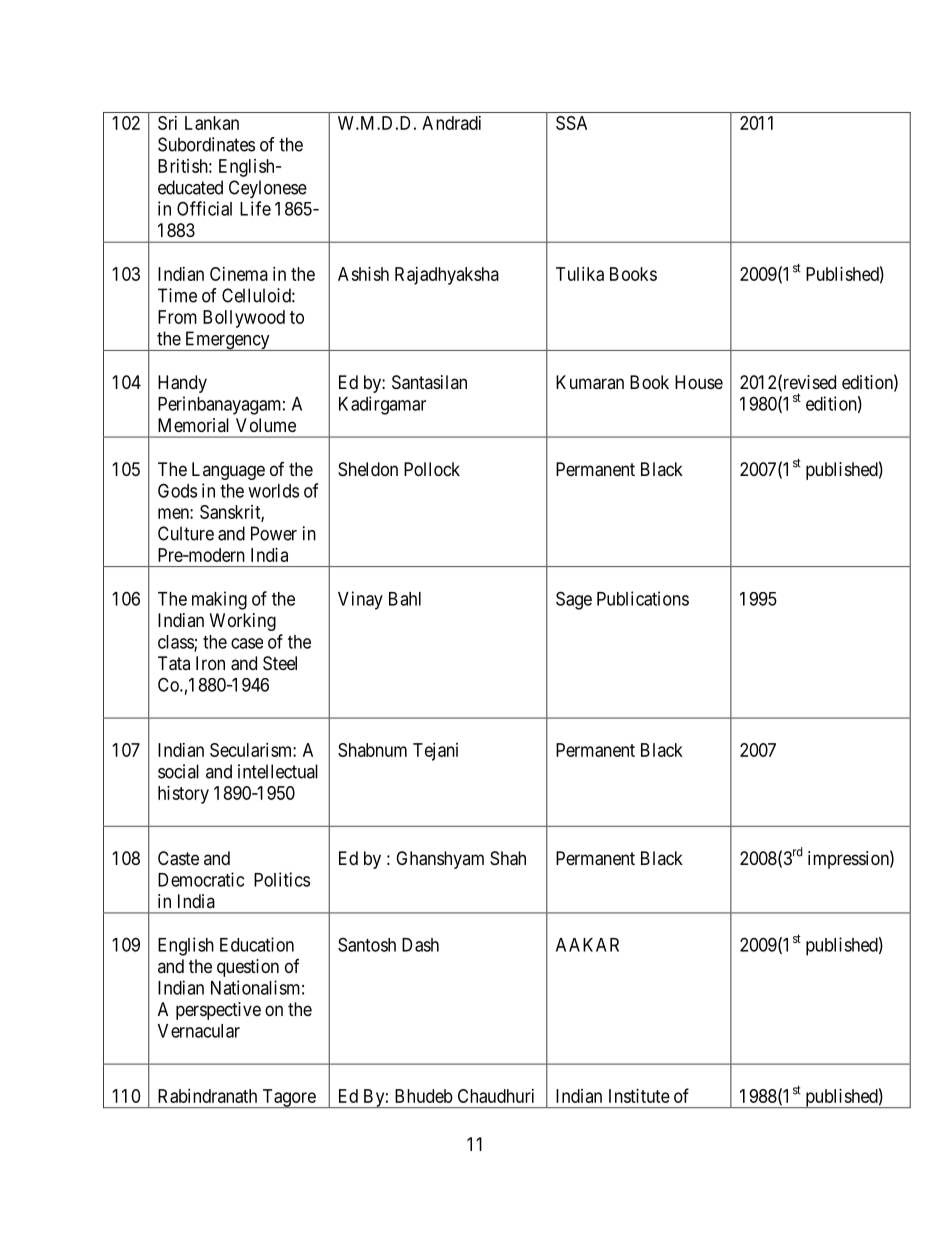 The width and height of the screenshot is (952, 1233). What do you see at coordinates (496, 1096) in the screenshot?
I see `Chaudhuri` at bounding box center [496, 1096].
